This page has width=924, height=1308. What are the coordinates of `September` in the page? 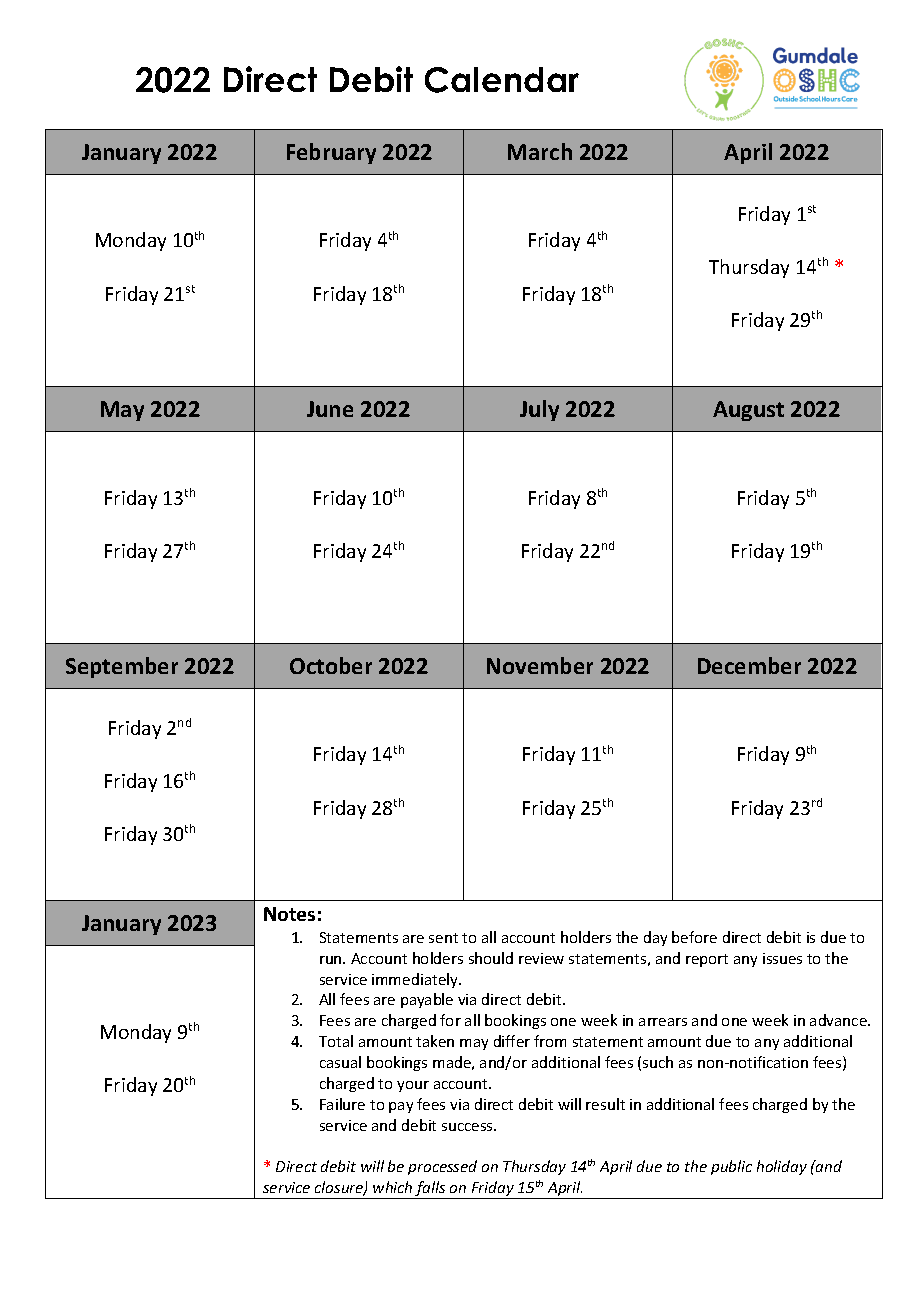 It's located at (122, 667).
